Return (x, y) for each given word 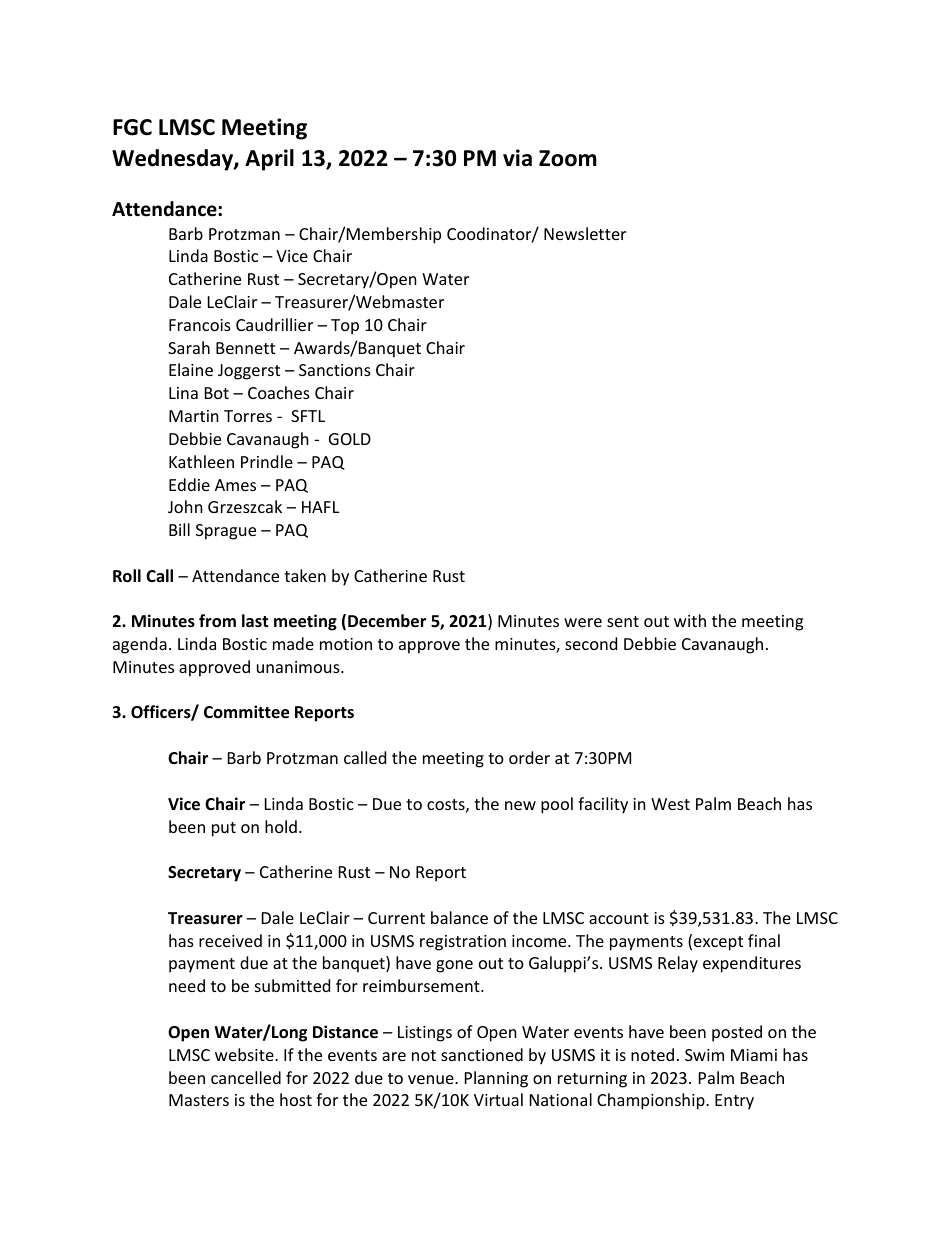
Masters (199, 1100)
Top (345, 327)
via (517, 158)
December (387, 621)
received (230, 940)
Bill (179, 529)
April (269, 160)
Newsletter (585, 233)
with (690, 620)
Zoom (568, 158)
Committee (246, 712)
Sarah (189, 347)
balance (459, 917)
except (718, 943)
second (591, 643)
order (529, 757)
